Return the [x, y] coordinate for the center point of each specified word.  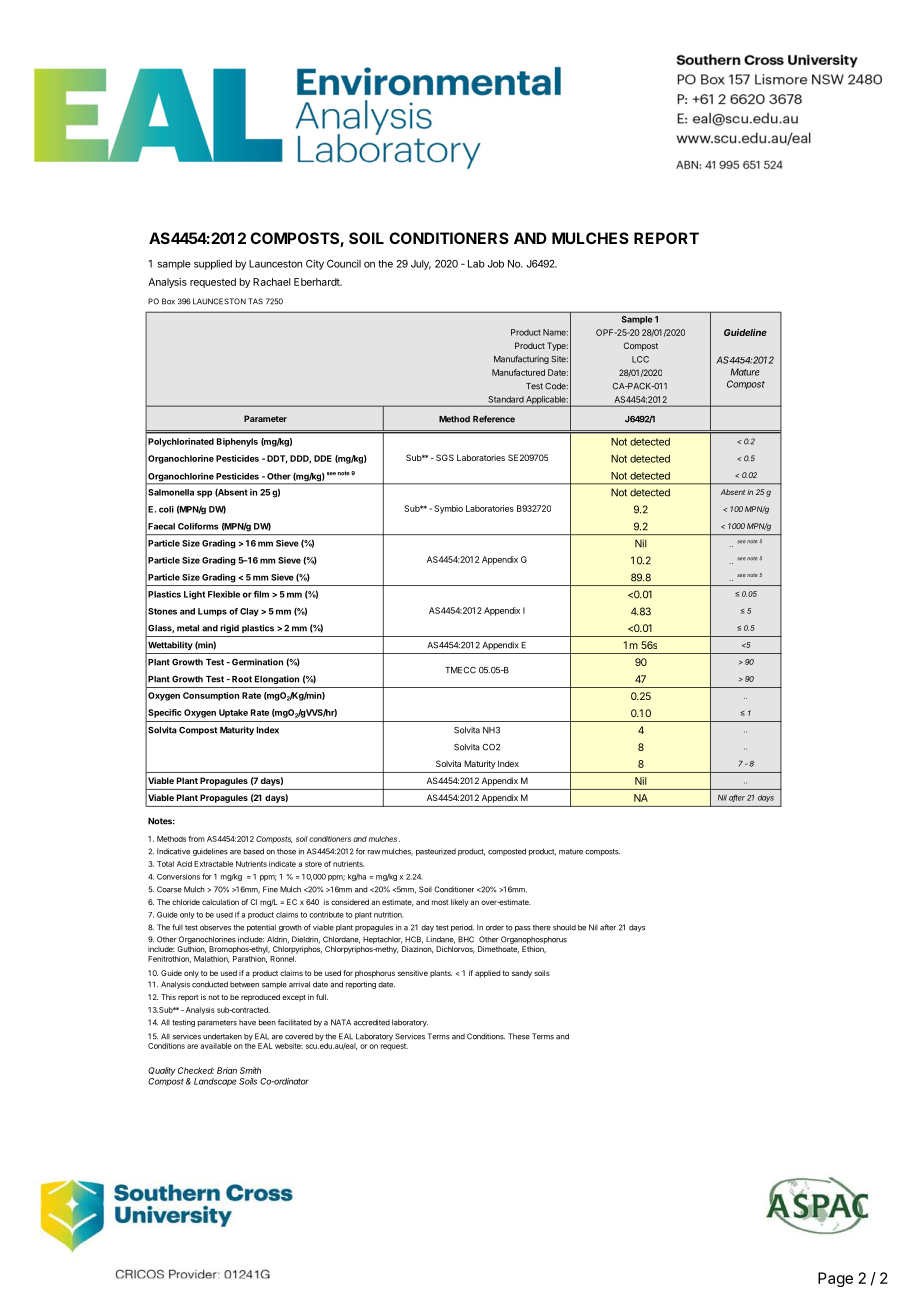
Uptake [233, 713]
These [519, 1036]
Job [495, 264]
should [564, 927]
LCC [640, 359]
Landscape [215, 1082]
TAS [255, 301]
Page [835, 1279]
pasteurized [436, 852]
